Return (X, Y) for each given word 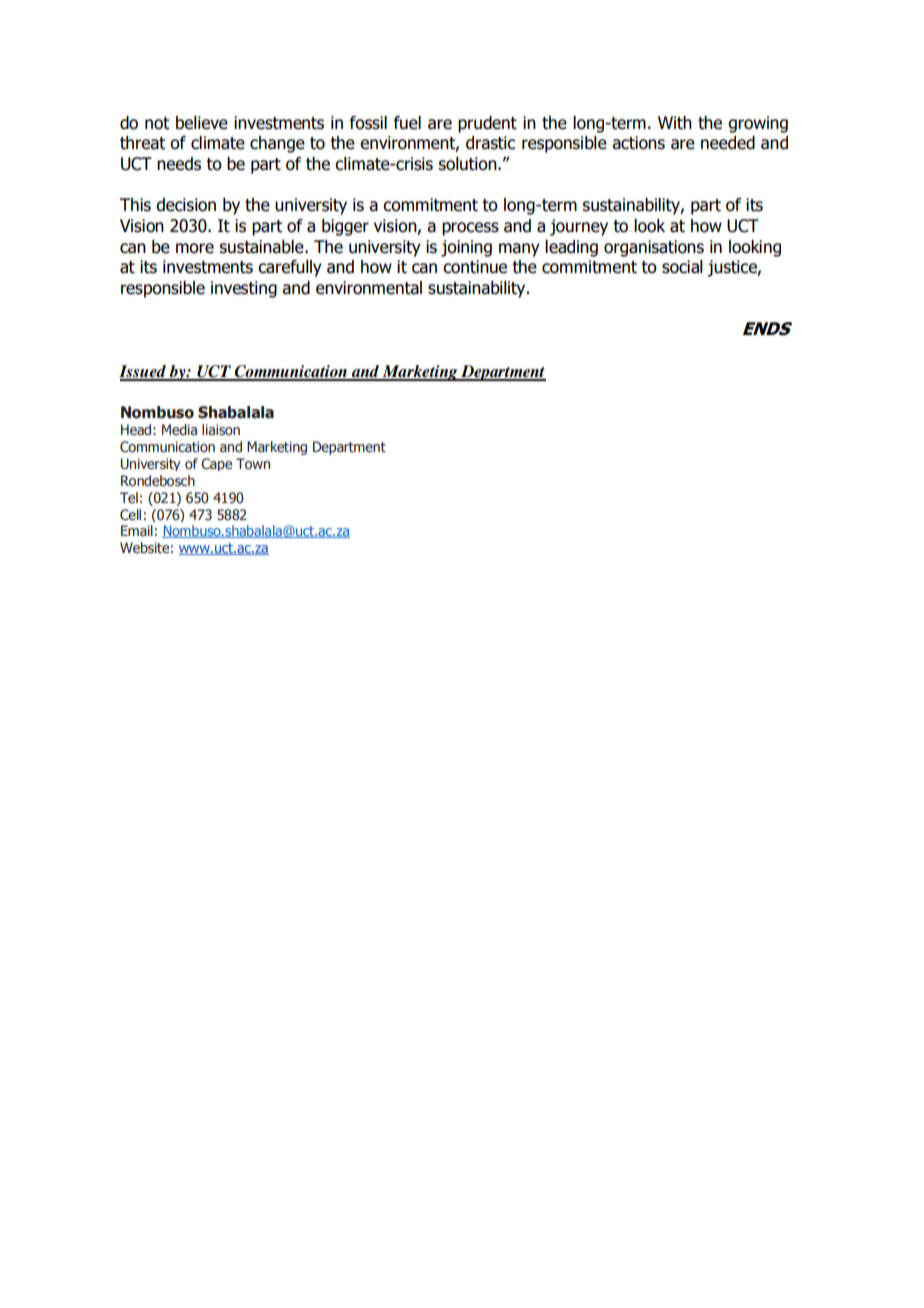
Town (253, 464)
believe (202, 123)
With (675, 123)
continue (475, 267)
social (682, 267)
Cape (216, 464)
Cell (130, 515)
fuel (407, 123)
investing (244, 289)
